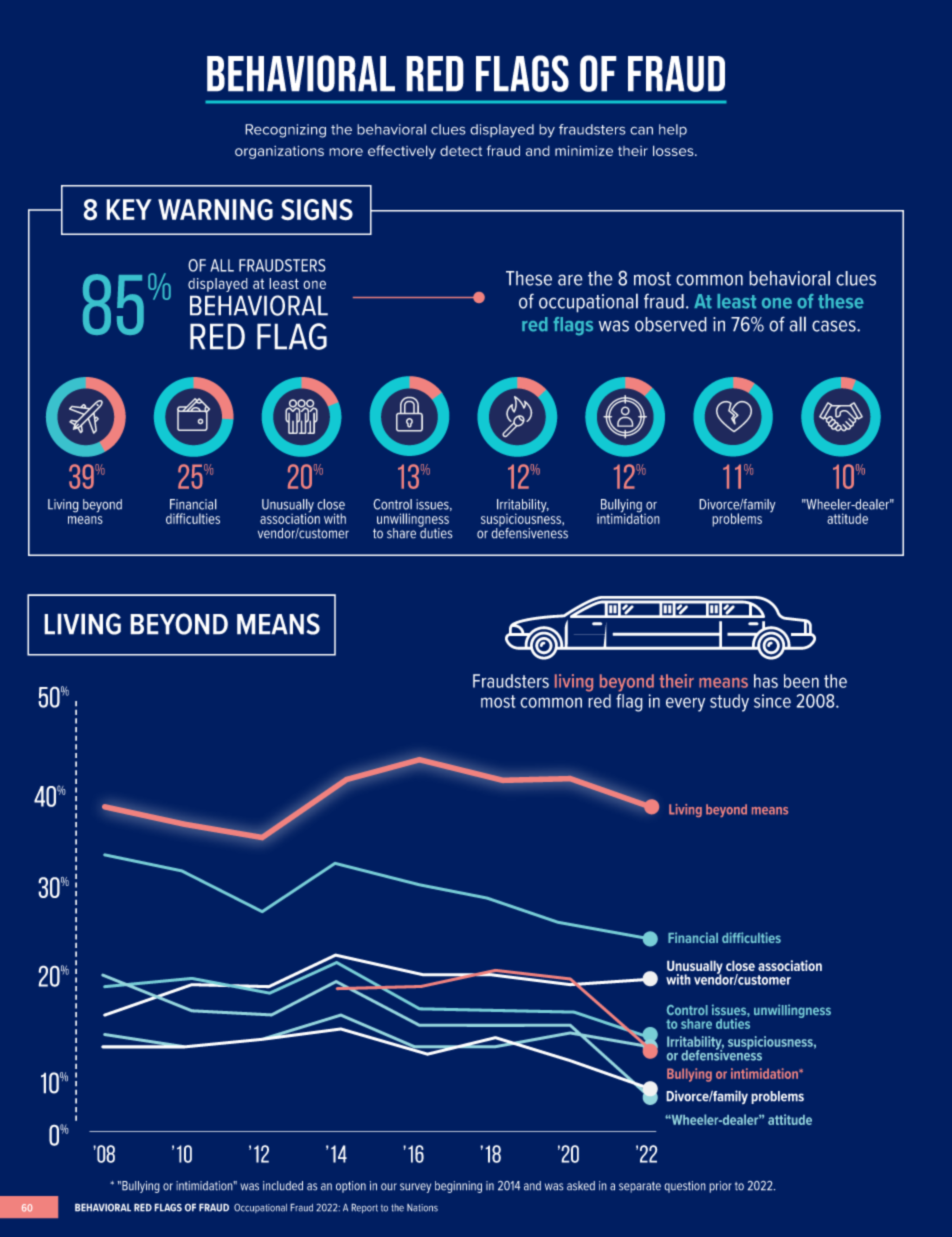  I want to click on losses, so click(674, 150).
